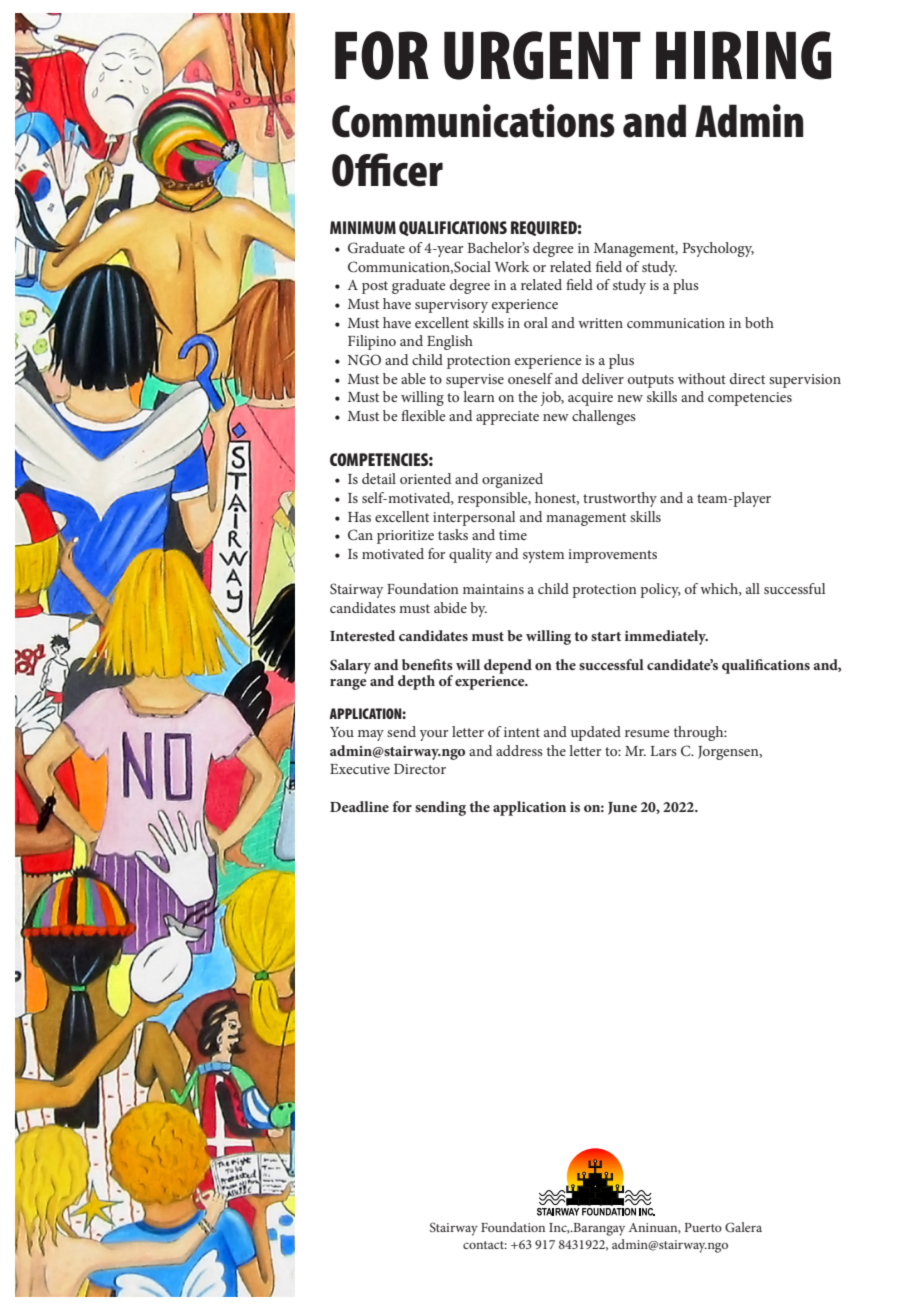 This image has width=924, height=1308. What do you see at coordinates (663, 751) in the image?
I see `Lars` at bounding box center [663, 751].
